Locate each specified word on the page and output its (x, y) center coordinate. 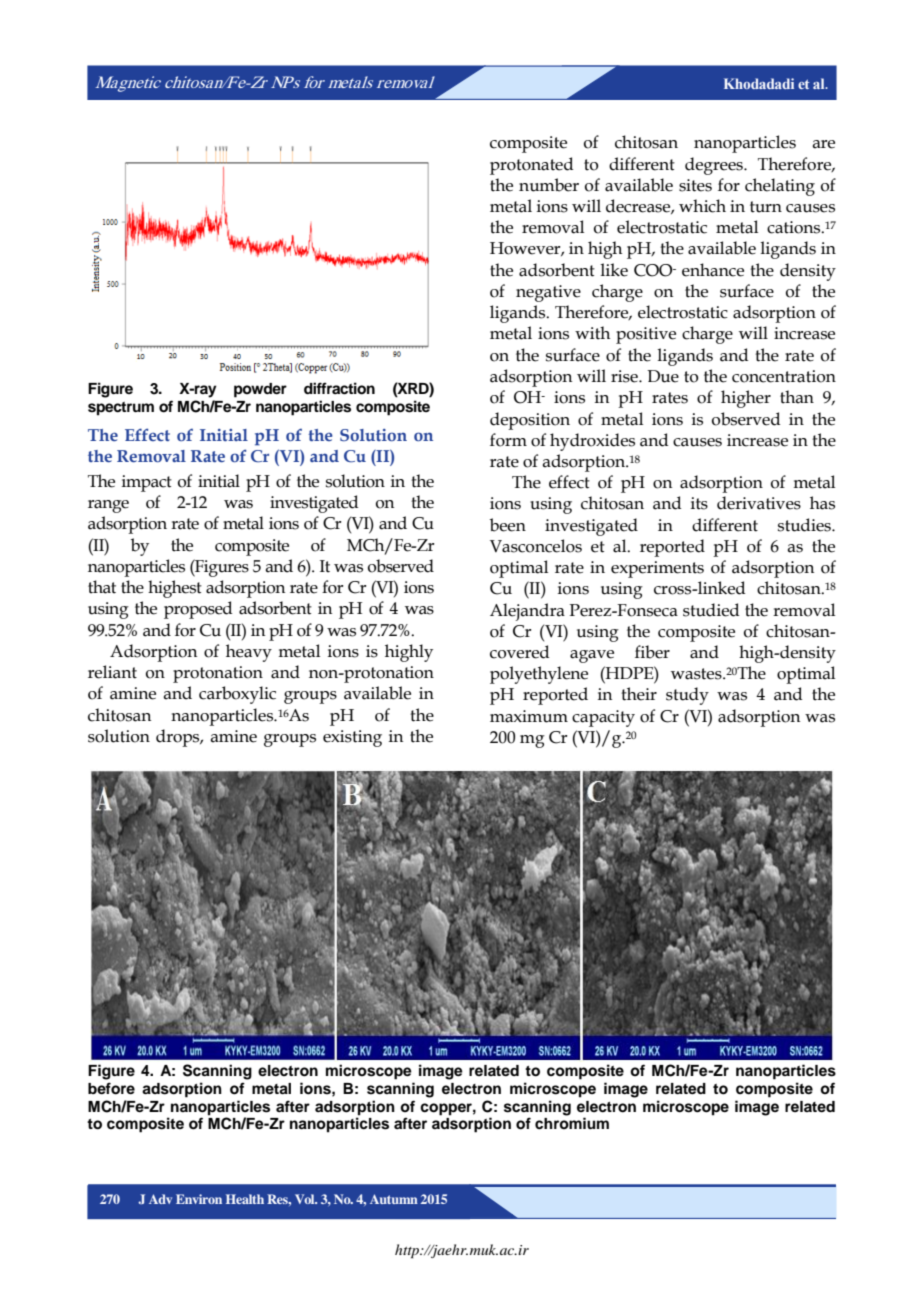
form (508, 440)
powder (260, 390)
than (797, 397)
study (687, 696)
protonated (531, 166)
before (111, 1088)
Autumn (394, 1199)
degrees (715, 166)
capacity (603, 718)
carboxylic (237, 695)
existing (352, 738)
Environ (199, 1199)
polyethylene (539, 675)
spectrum (121, 409)
